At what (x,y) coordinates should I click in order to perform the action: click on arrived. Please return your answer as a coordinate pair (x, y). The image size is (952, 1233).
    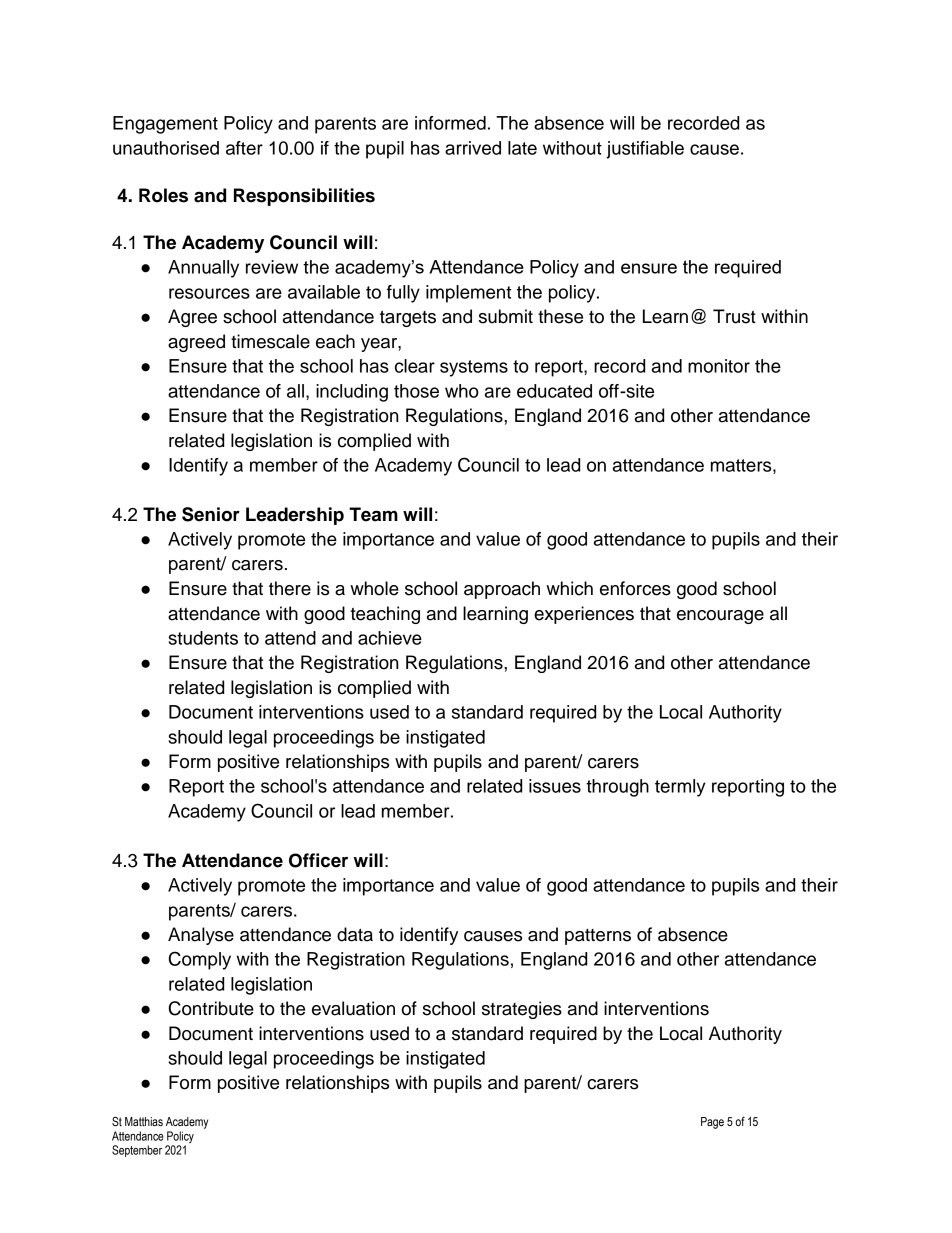
    Looking at the image, I should click on (473, 148).
